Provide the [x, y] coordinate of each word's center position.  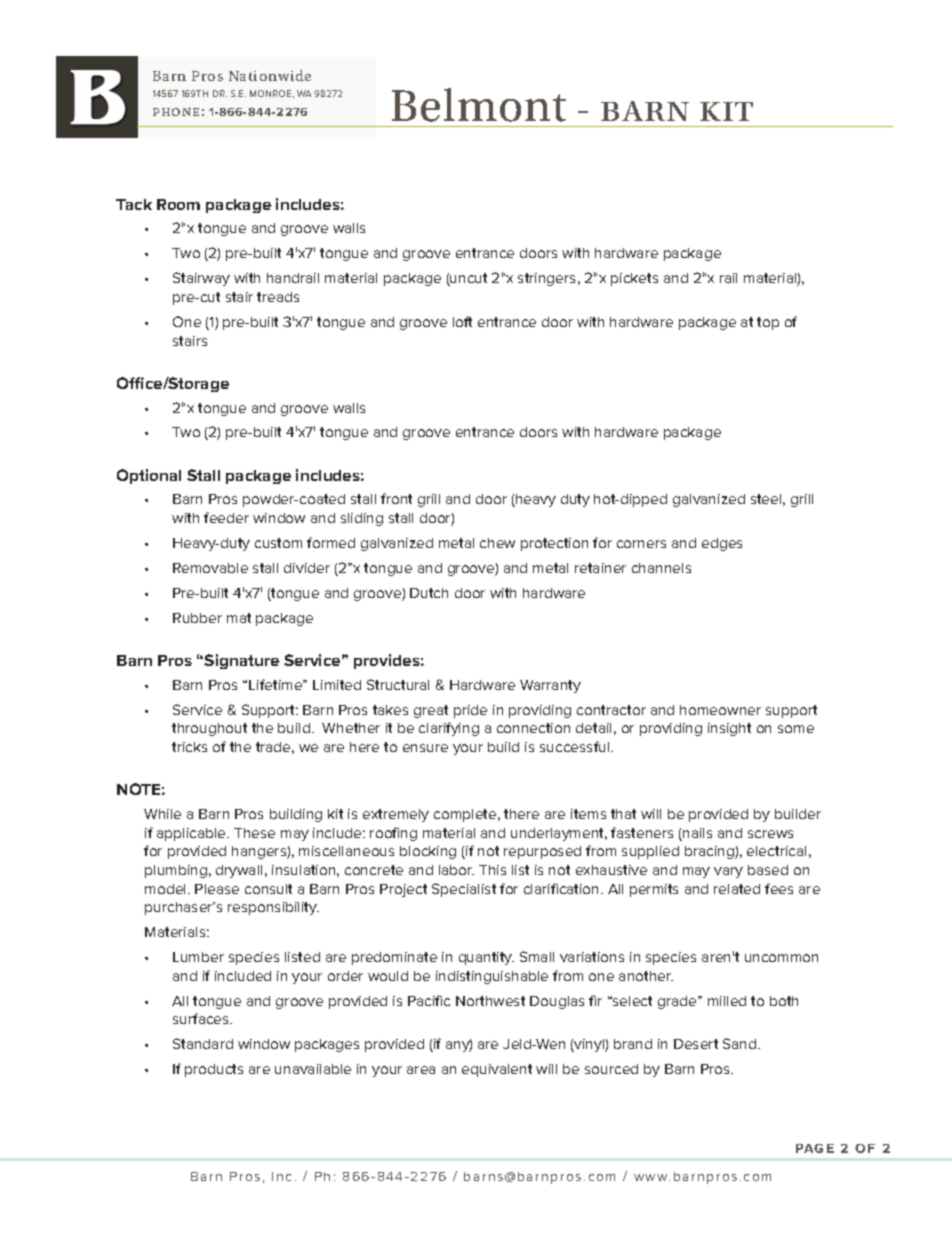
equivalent [497, 1070]
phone [176, 112]
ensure [425, 748]
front [396, 498]
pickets [634, 279]
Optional [149, 476]
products [214, 1070]
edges [722, 544]
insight [729, 729]
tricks [189, 747]
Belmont [479, 105]
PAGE [815, 1148]
